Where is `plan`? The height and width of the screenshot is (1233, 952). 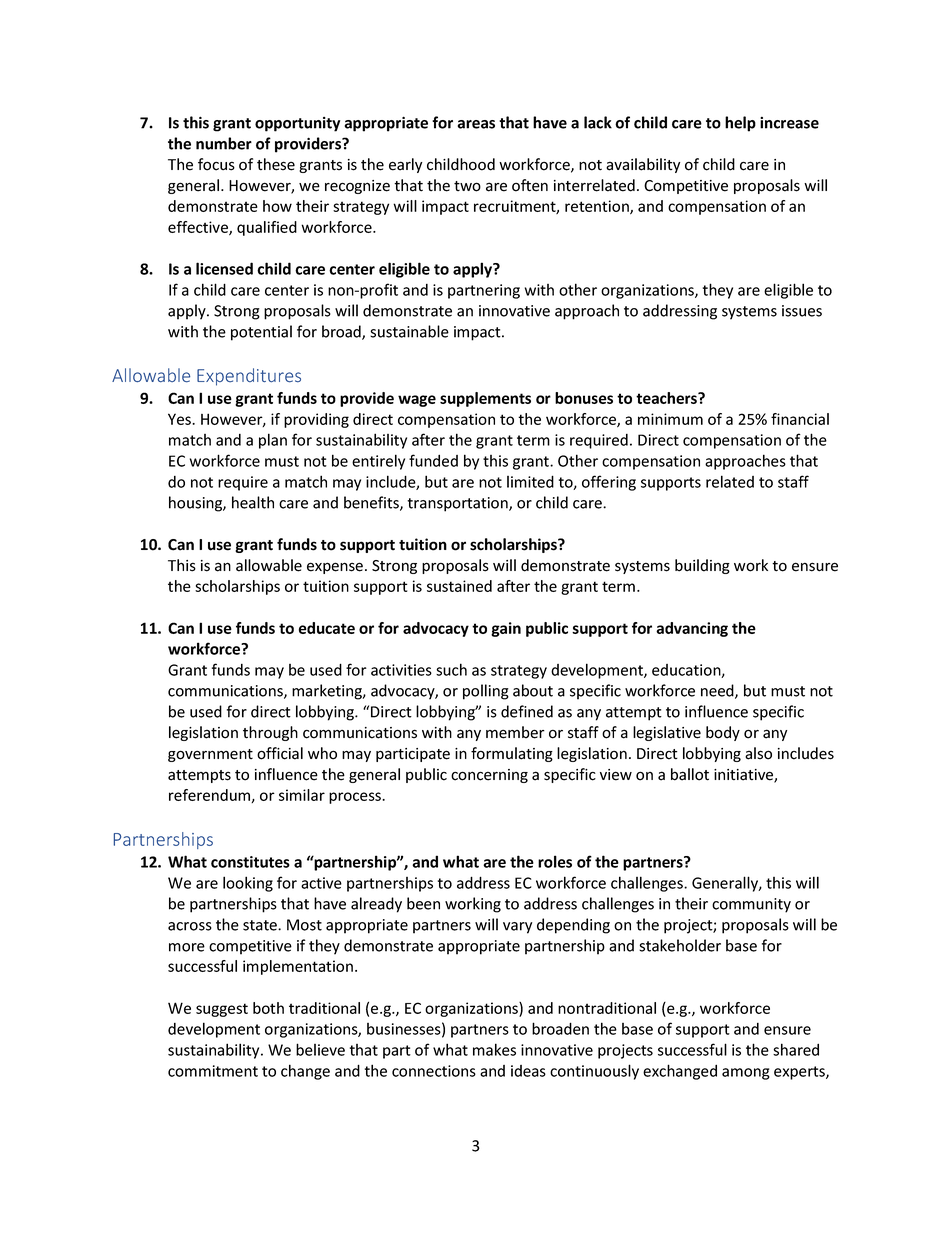 plan is located at coordinates (273, 441).
